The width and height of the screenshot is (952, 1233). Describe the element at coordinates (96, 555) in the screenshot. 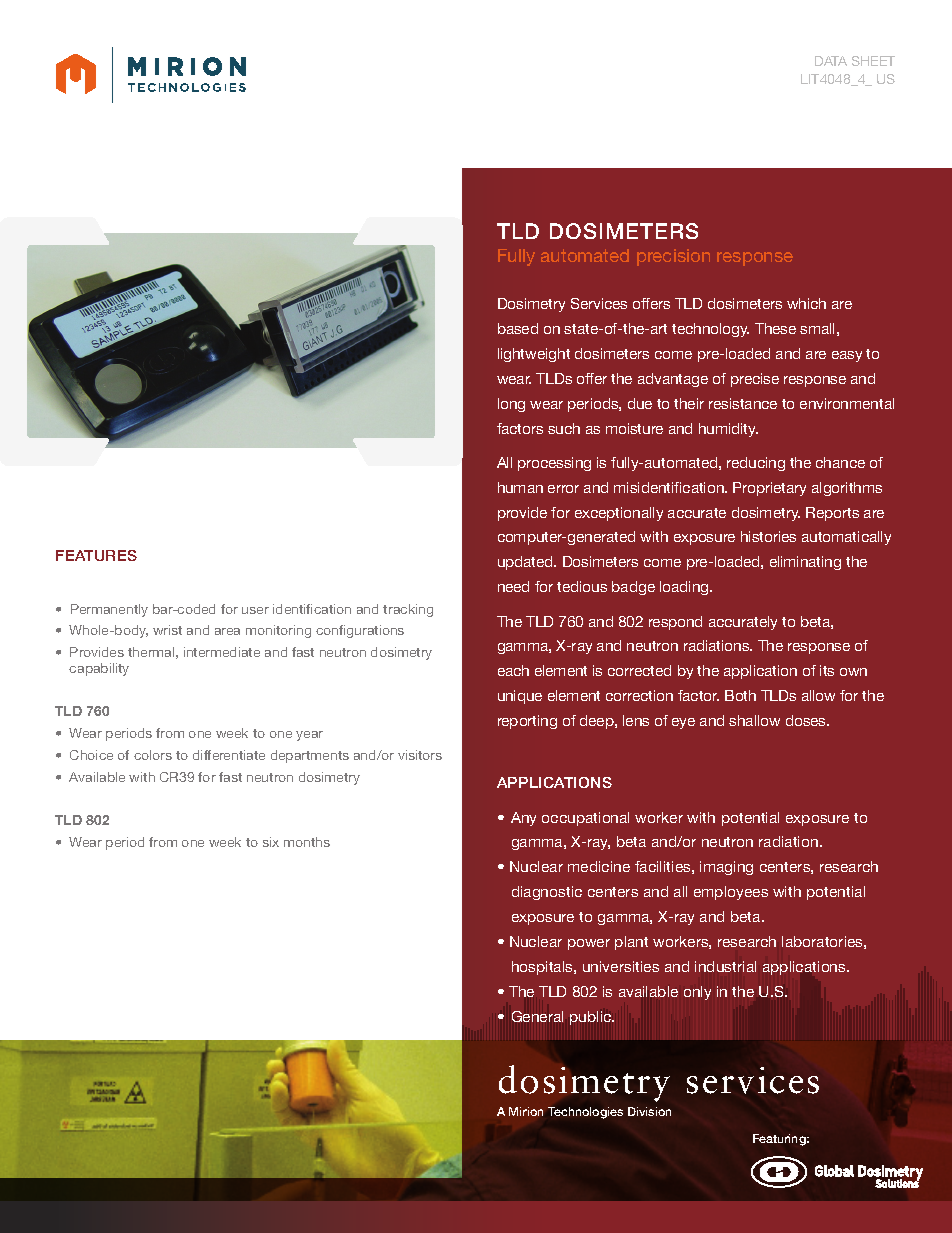

I see `FEATURES` at that location.
